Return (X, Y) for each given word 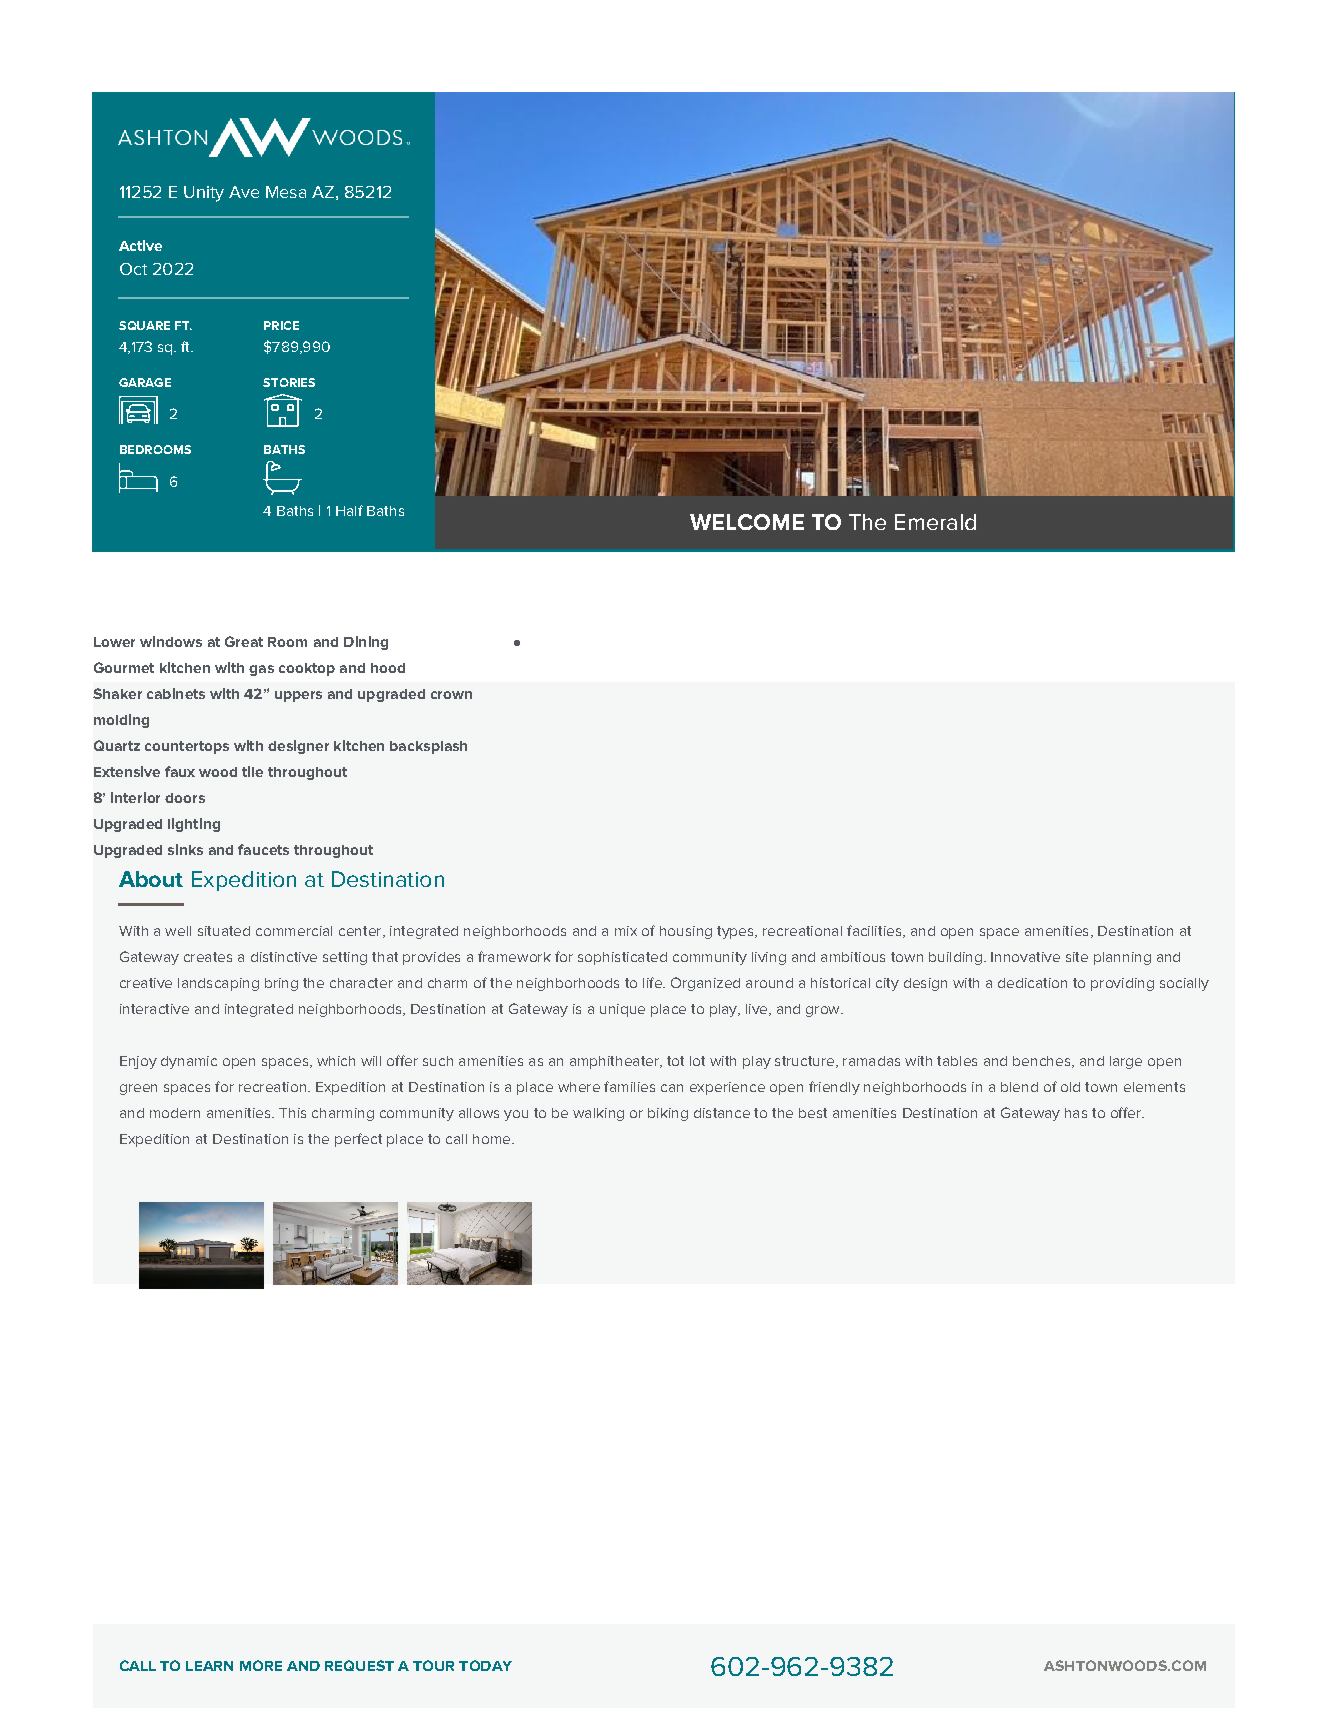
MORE (261, 1665)
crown (451, 695)
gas (261, 670)
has (1076, 1113)
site (1077, 957)
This (292, 1113)
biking (668, 1114)
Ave (244, 192)
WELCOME (747, 522)
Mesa (286, 192)
